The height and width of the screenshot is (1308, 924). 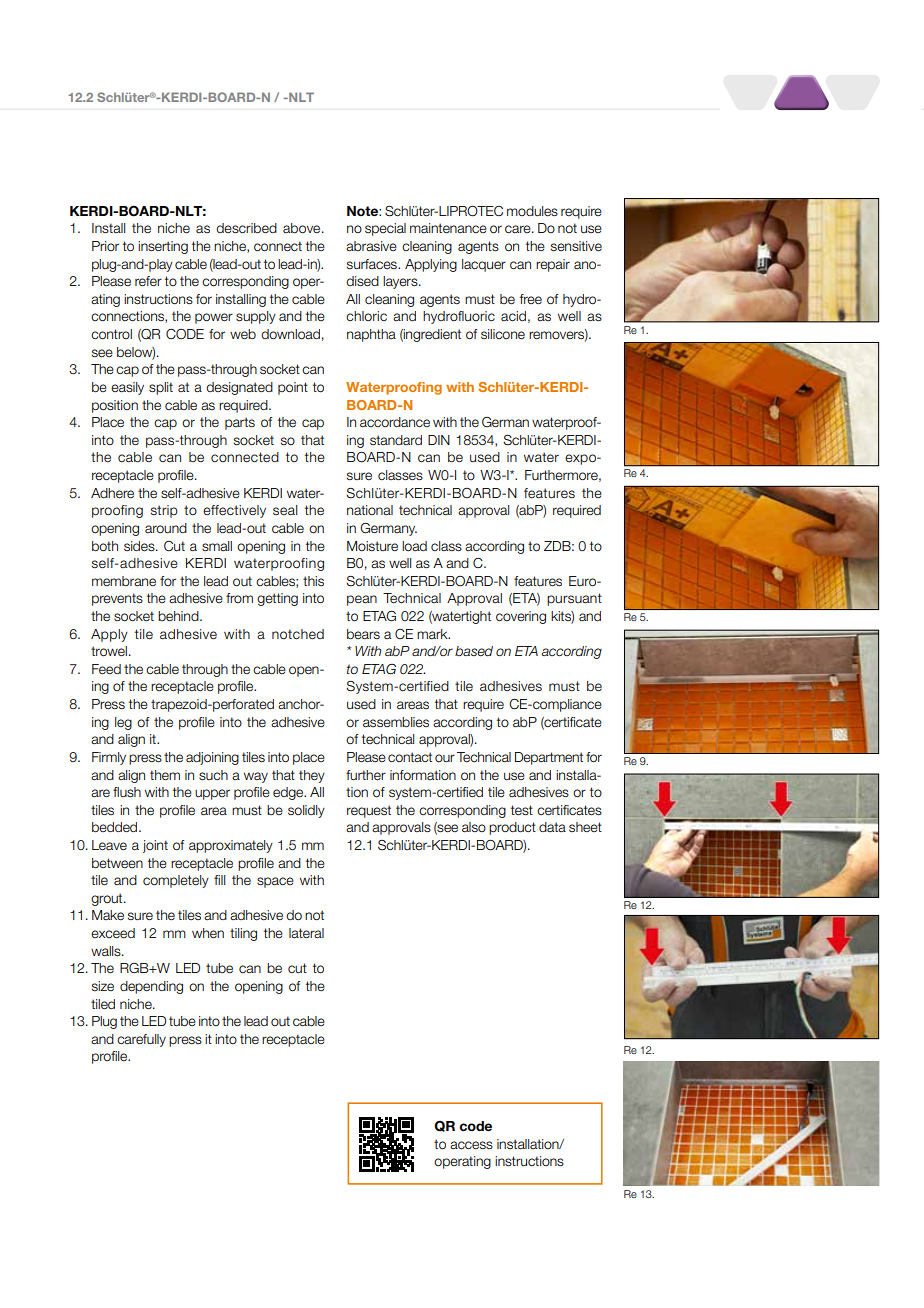 I want to click on request, so click(x=369, y=811).
